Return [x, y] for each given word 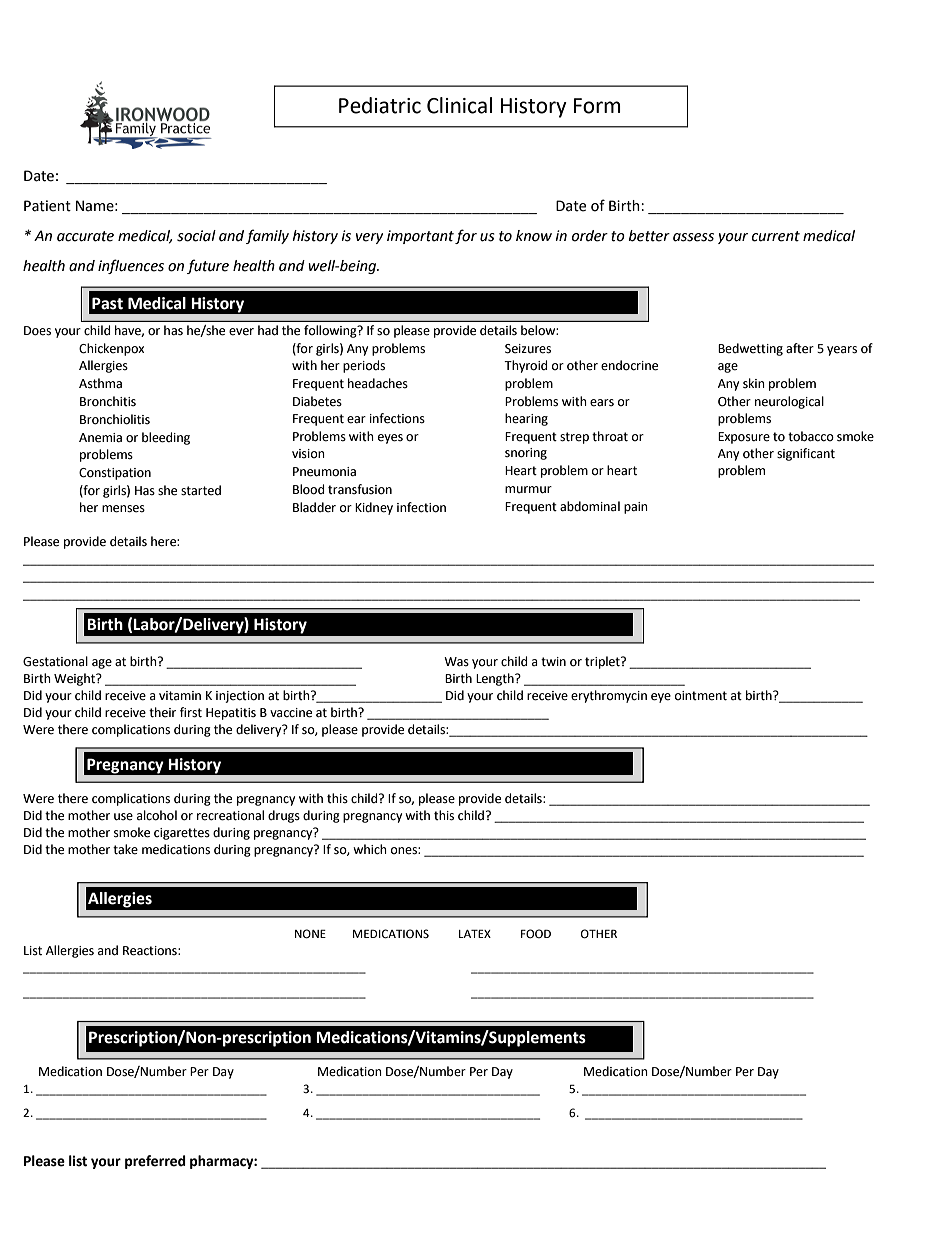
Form [597, 106]
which [370, 849]
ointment [701, 696]
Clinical [459, 105]
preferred [155, 1162]
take [125, 849]
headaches [378, 383]
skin [754, 383]
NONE [310, 934]
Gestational [55, 661]
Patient [47, 206]
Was [456, 662]
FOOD [536, 934]
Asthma [100, 383]
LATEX [475, 933]
